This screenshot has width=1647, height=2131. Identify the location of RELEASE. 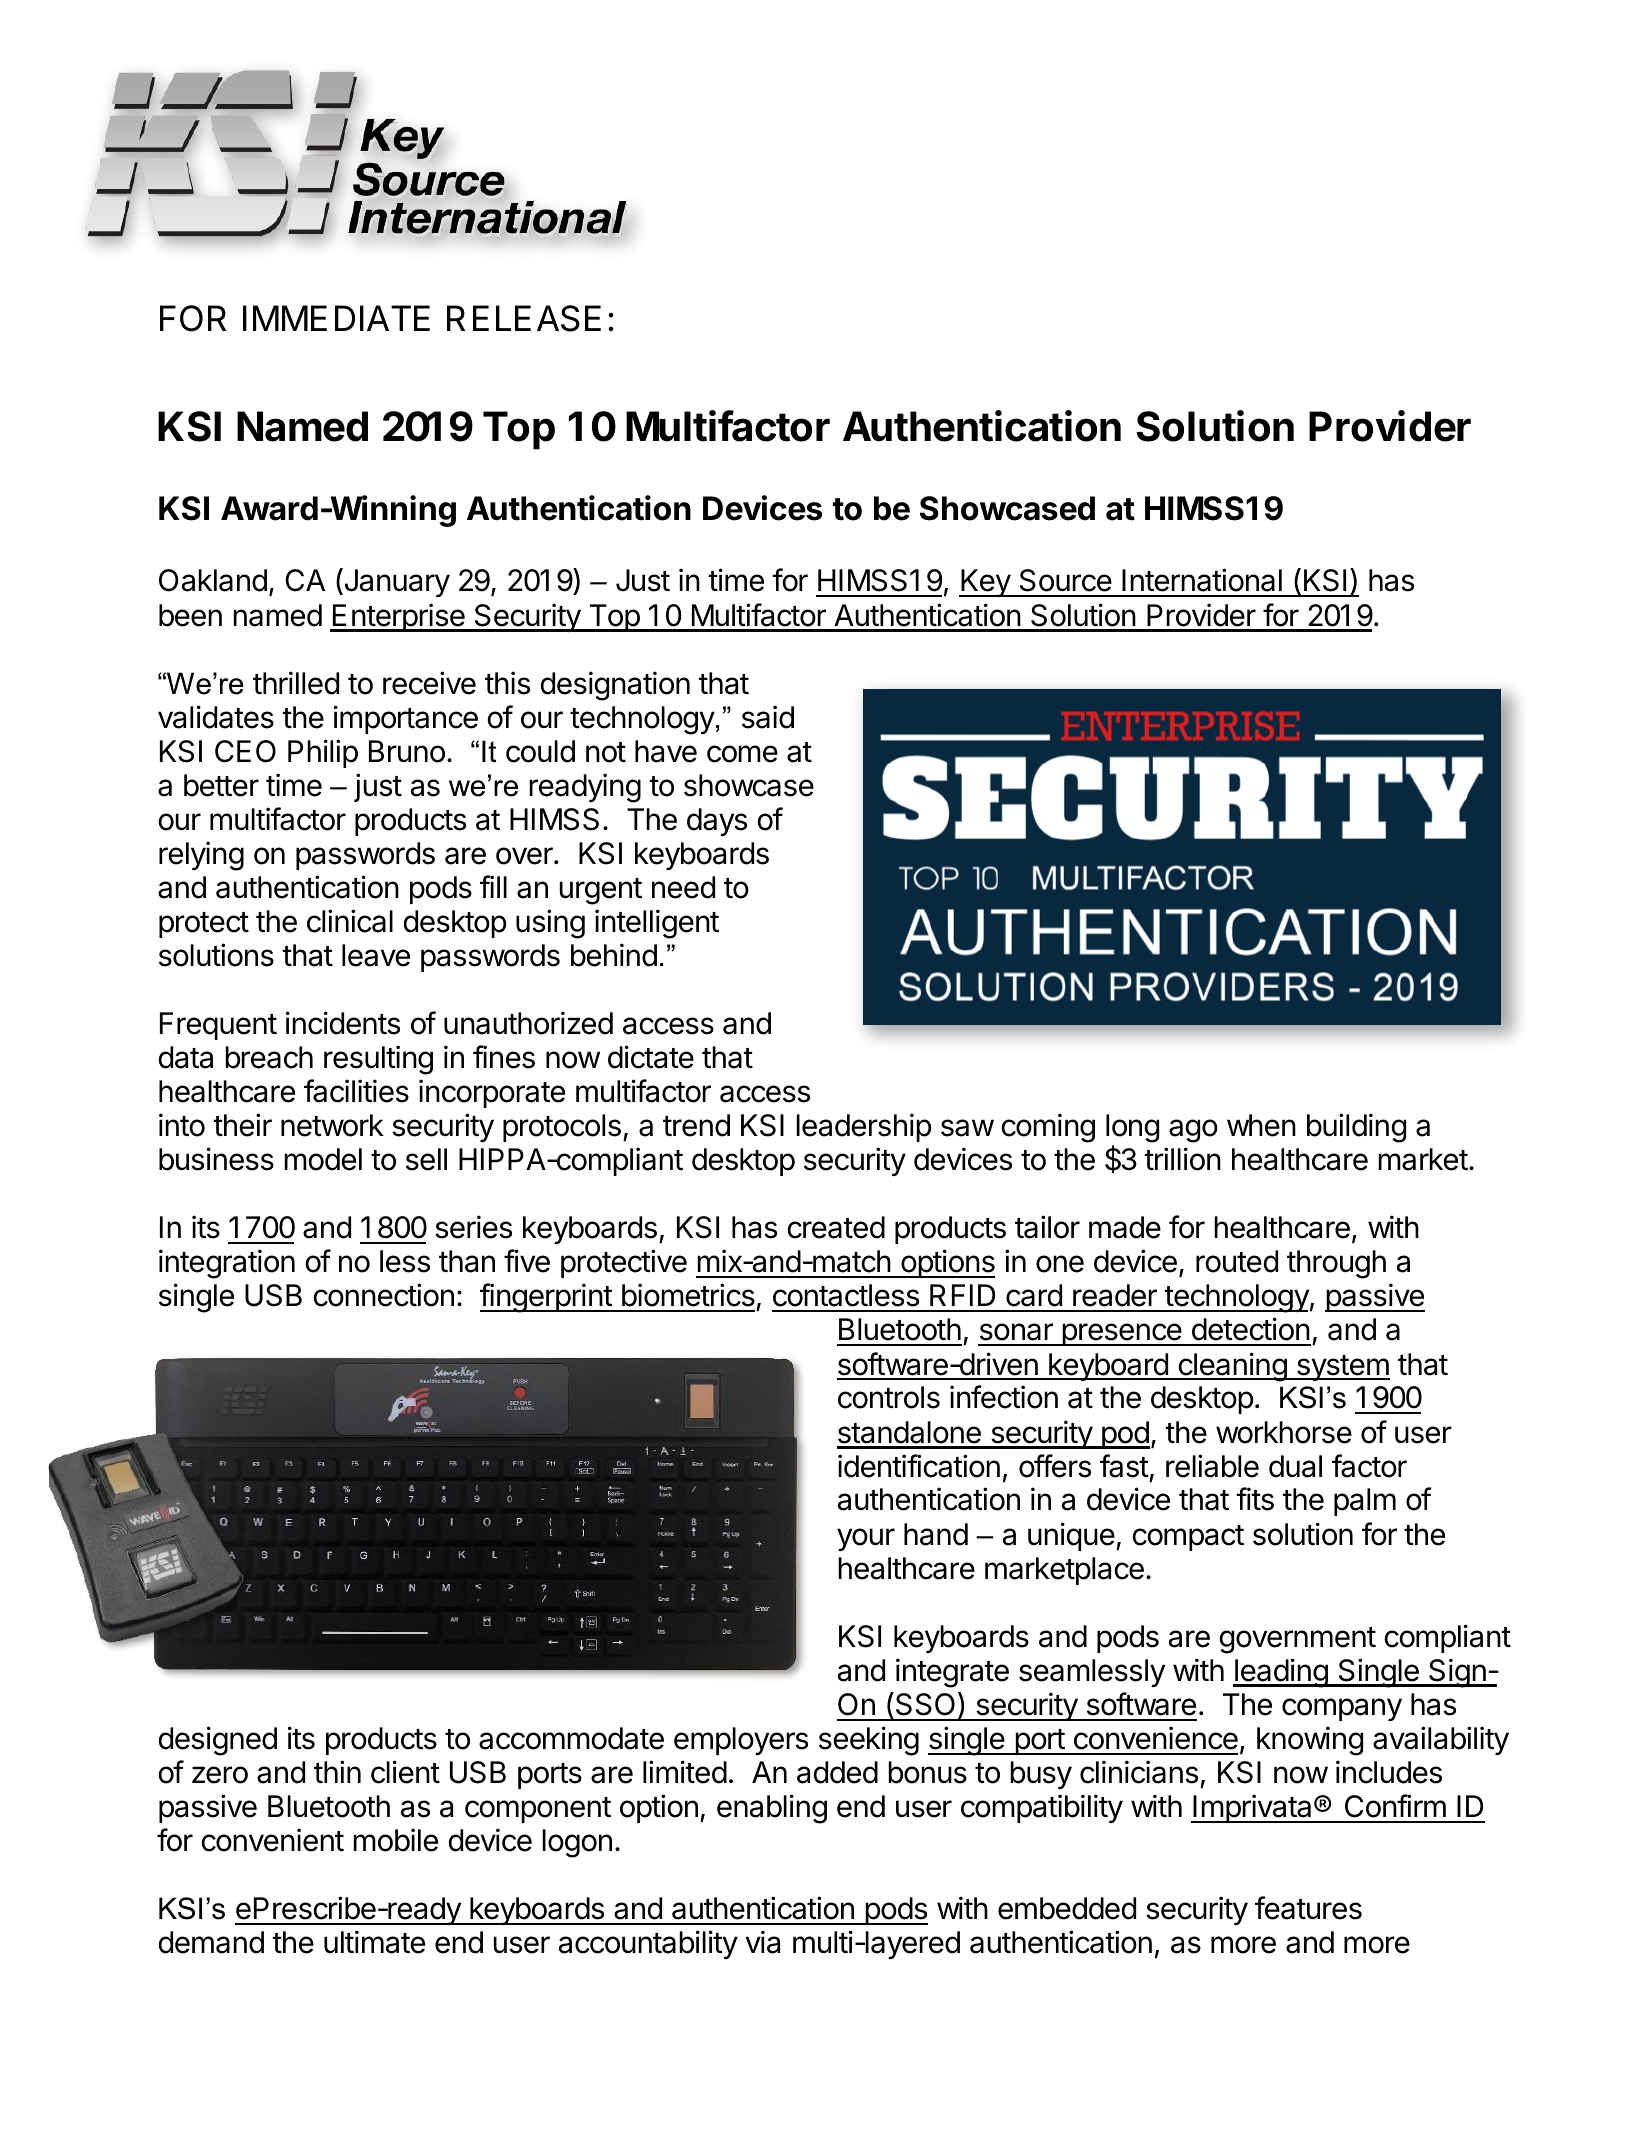
(524, 318).
